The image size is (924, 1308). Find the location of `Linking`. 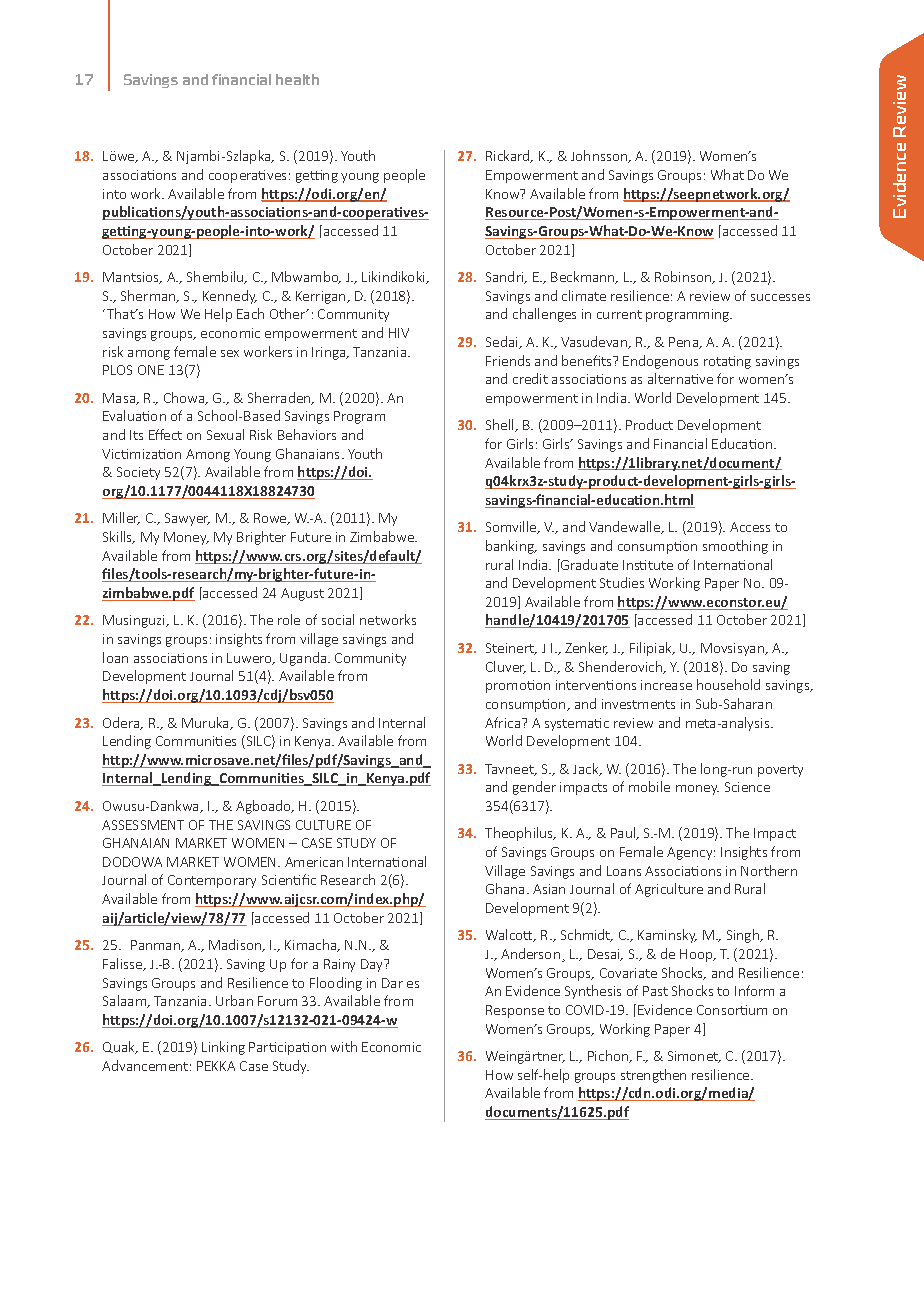

Linking is located at coordinates (223, 1048).
